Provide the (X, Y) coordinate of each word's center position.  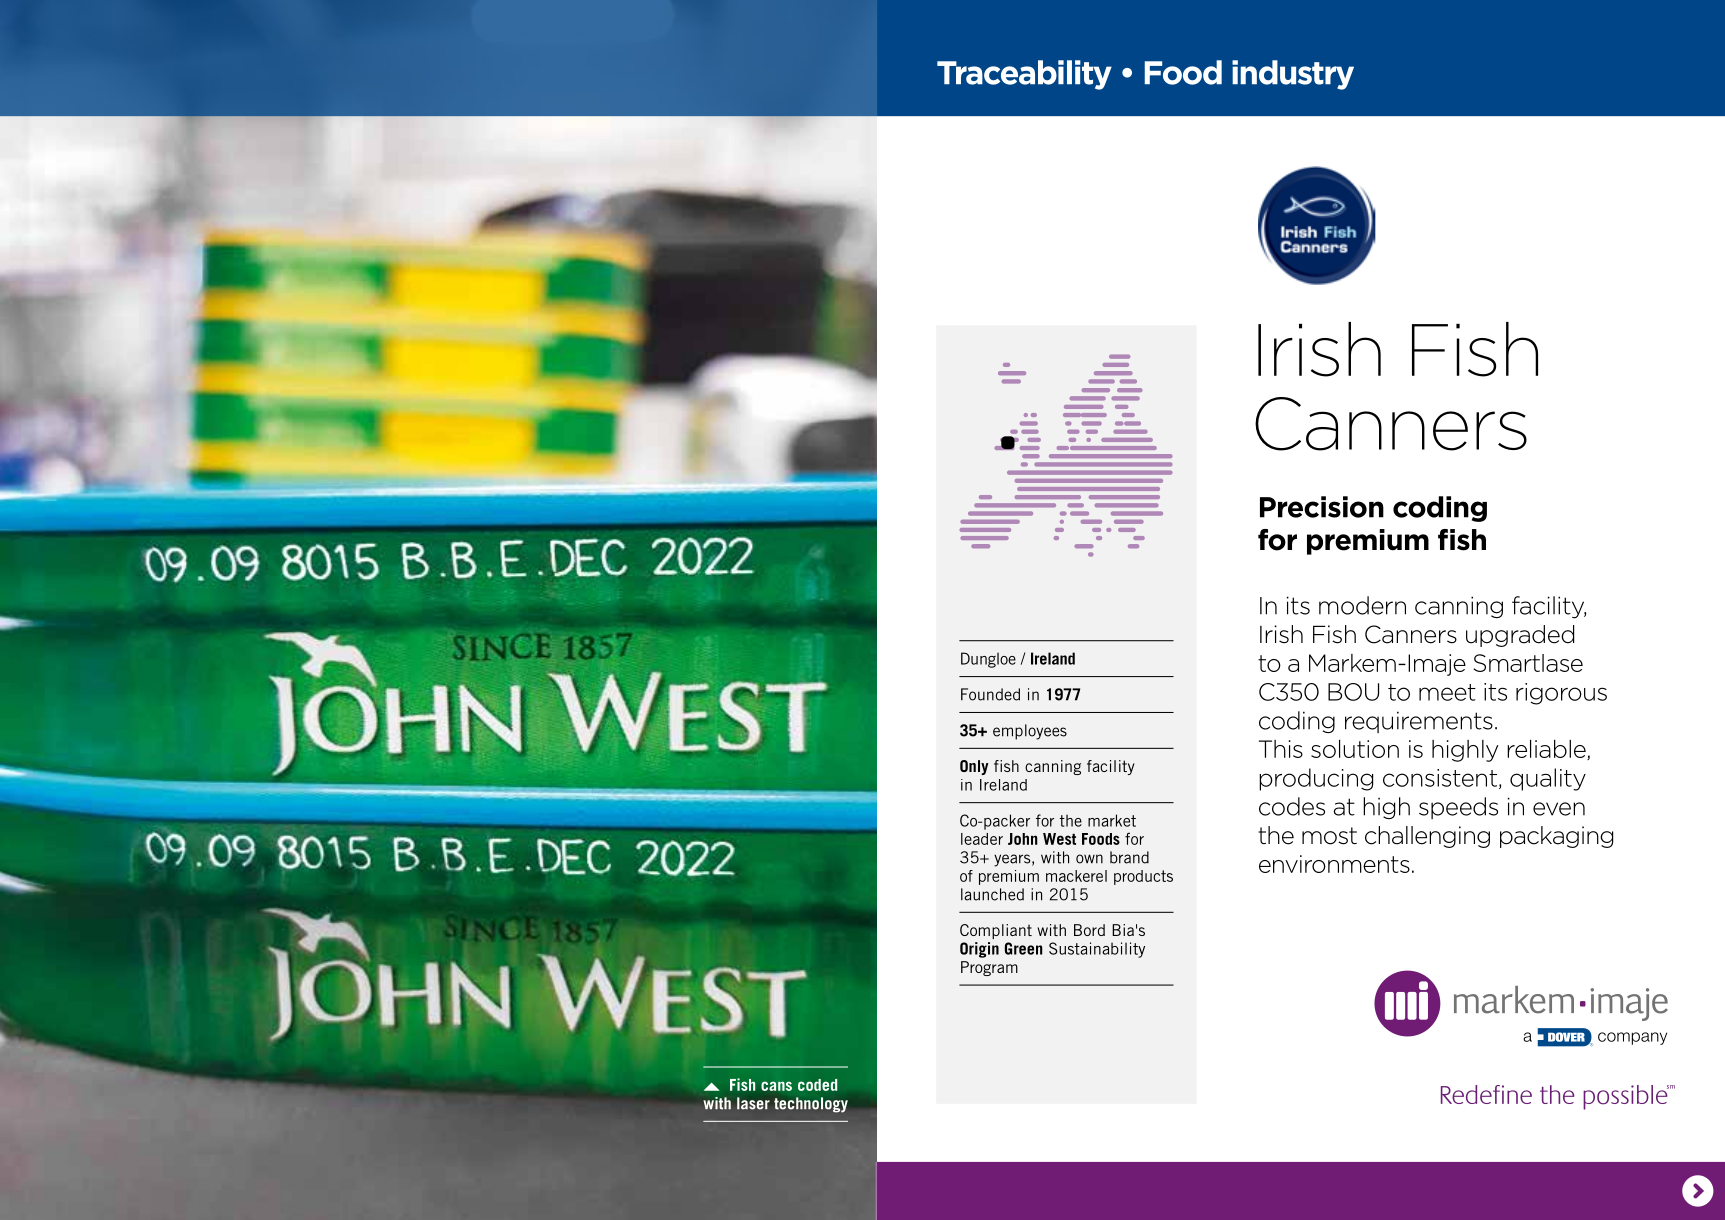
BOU (1353, 692)
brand (1129, 857)
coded (817, 1085)
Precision (1322, 507)
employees (1030, 732)
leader (982, 839)
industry (1293, 75)
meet (1447, 692)
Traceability (1024, 75)
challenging (1427, 837)
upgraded (1520, 636)
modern (1362, 605)
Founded (990, 694)
